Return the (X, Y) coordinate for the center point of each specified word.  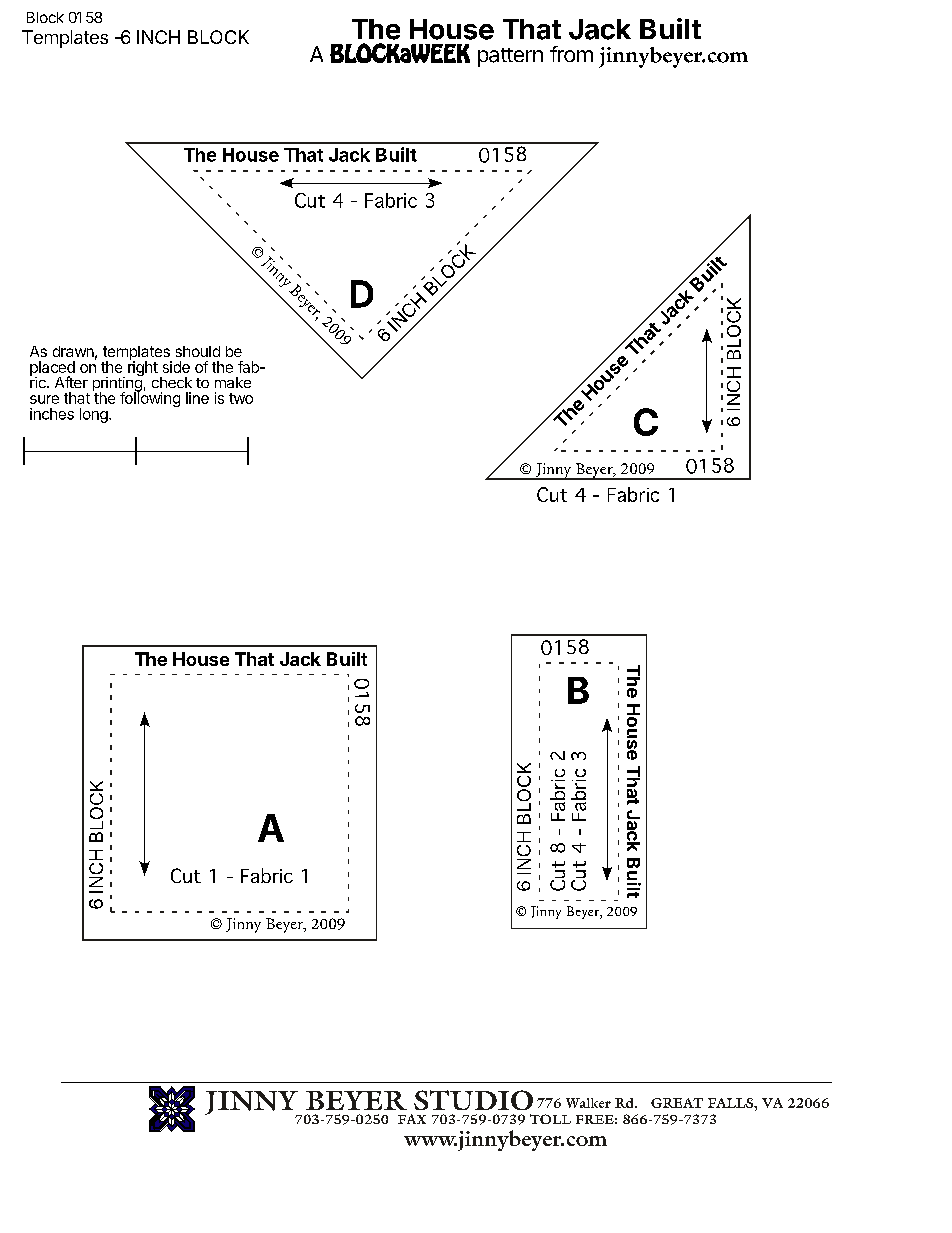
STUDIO (473, 1100)
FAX (412, 1119)
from (571, 54)
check (172, 382)
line (197, 398)
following (150, 398)
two (241, 398)
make (233, 382)
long (95, 415)
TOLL (550, 1119)
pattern (510, 57)
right (143, 367)
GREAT (677, 1103)
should (198, 351)
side (176, 367)
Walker (588, 1103)
